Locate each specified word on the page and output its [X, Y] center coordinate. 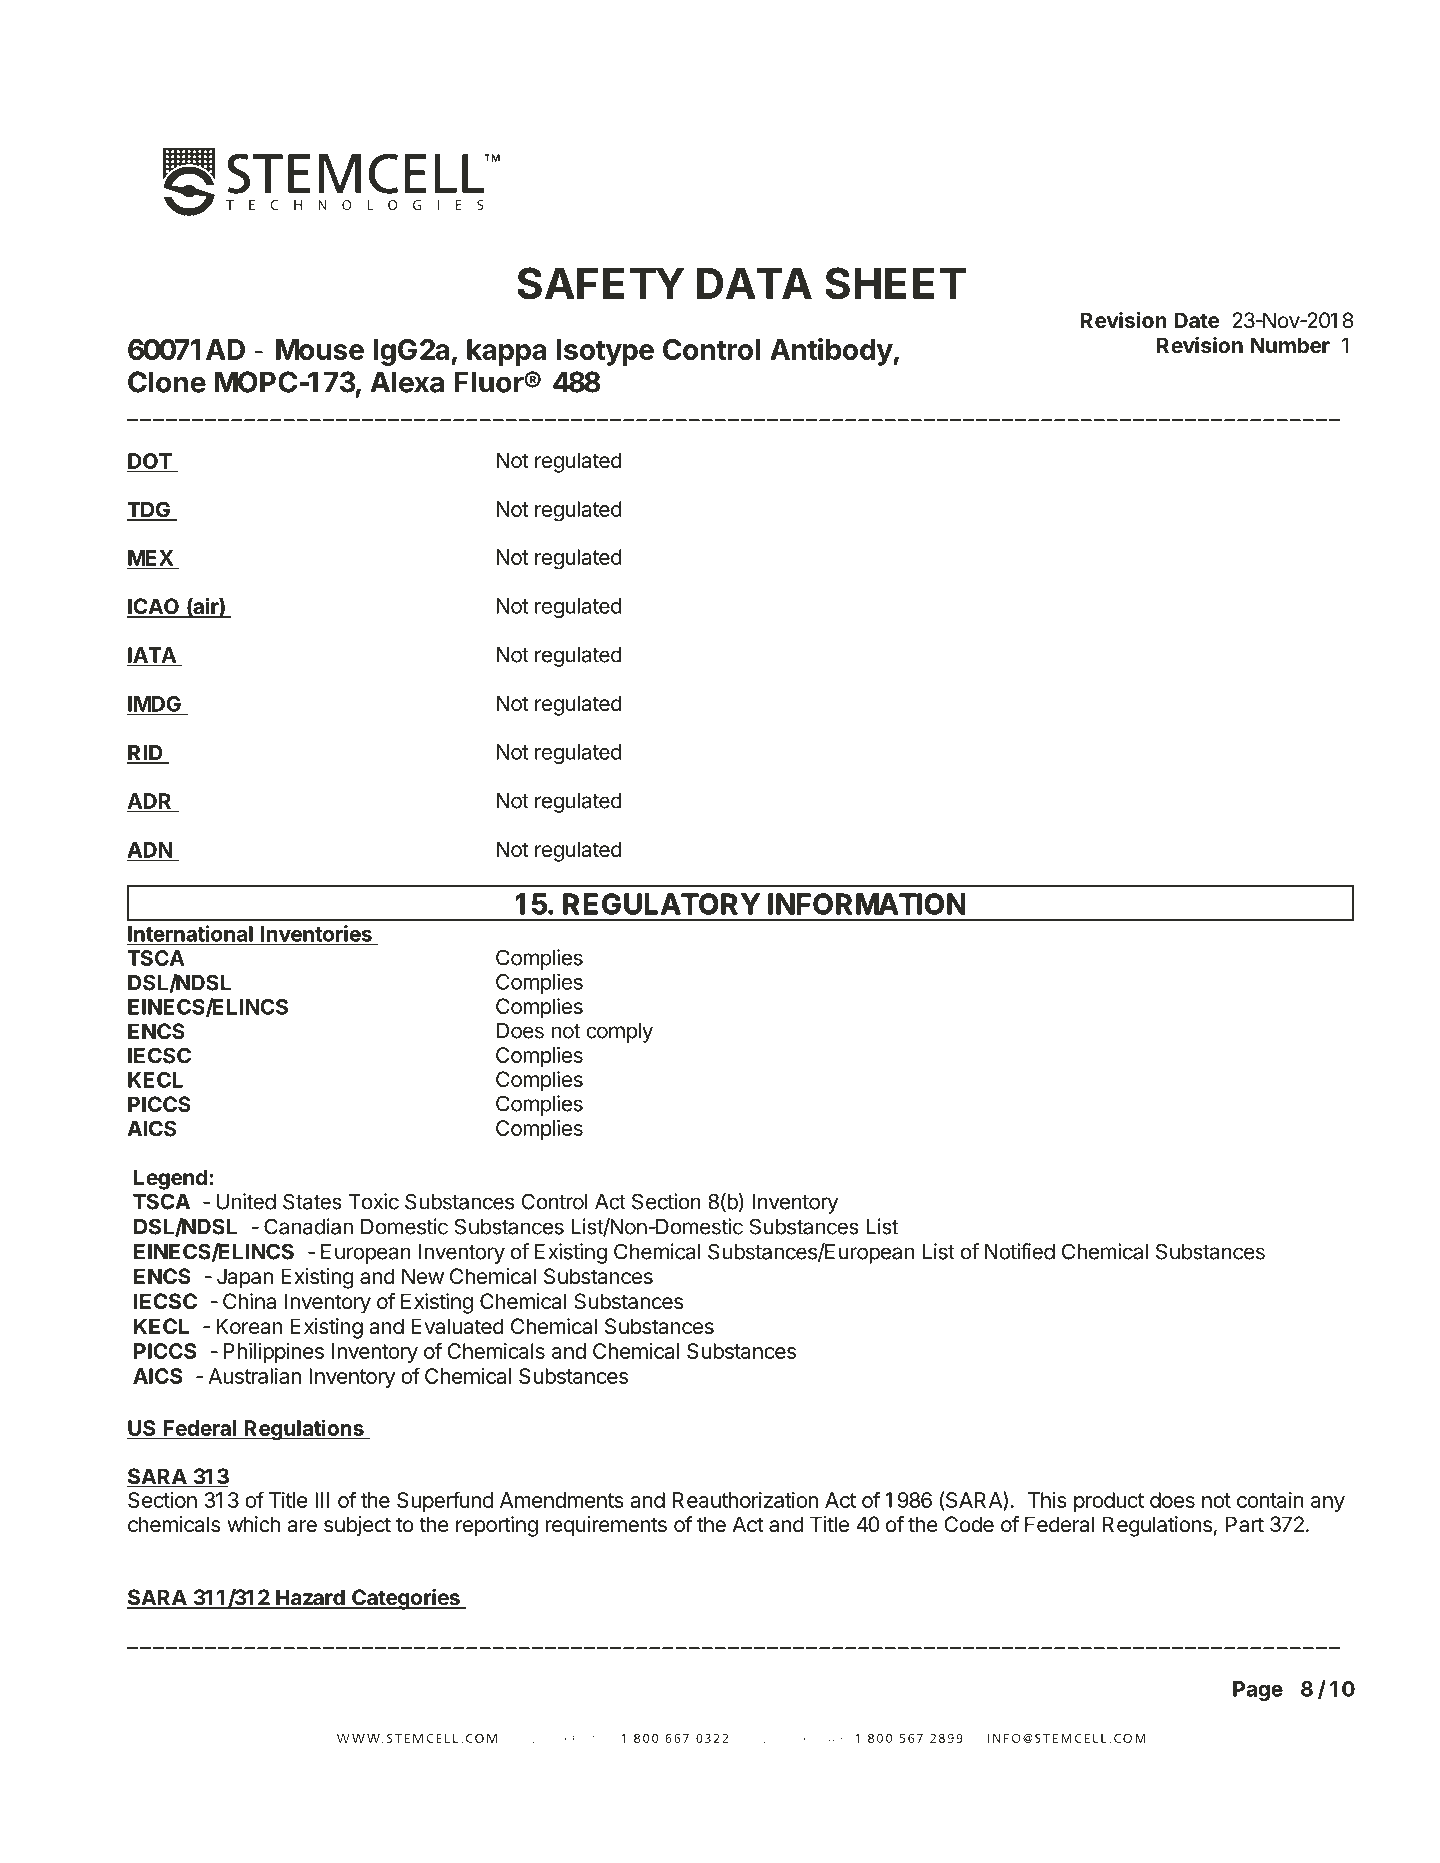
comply [619, 1033]
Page [1258, 1691]
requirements [606, 1526]
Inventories [316, 934]
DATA [754, 283]
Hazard [310, 1598]
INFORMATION [866, 904]
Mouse [320, 349]
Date [1197, 320]
